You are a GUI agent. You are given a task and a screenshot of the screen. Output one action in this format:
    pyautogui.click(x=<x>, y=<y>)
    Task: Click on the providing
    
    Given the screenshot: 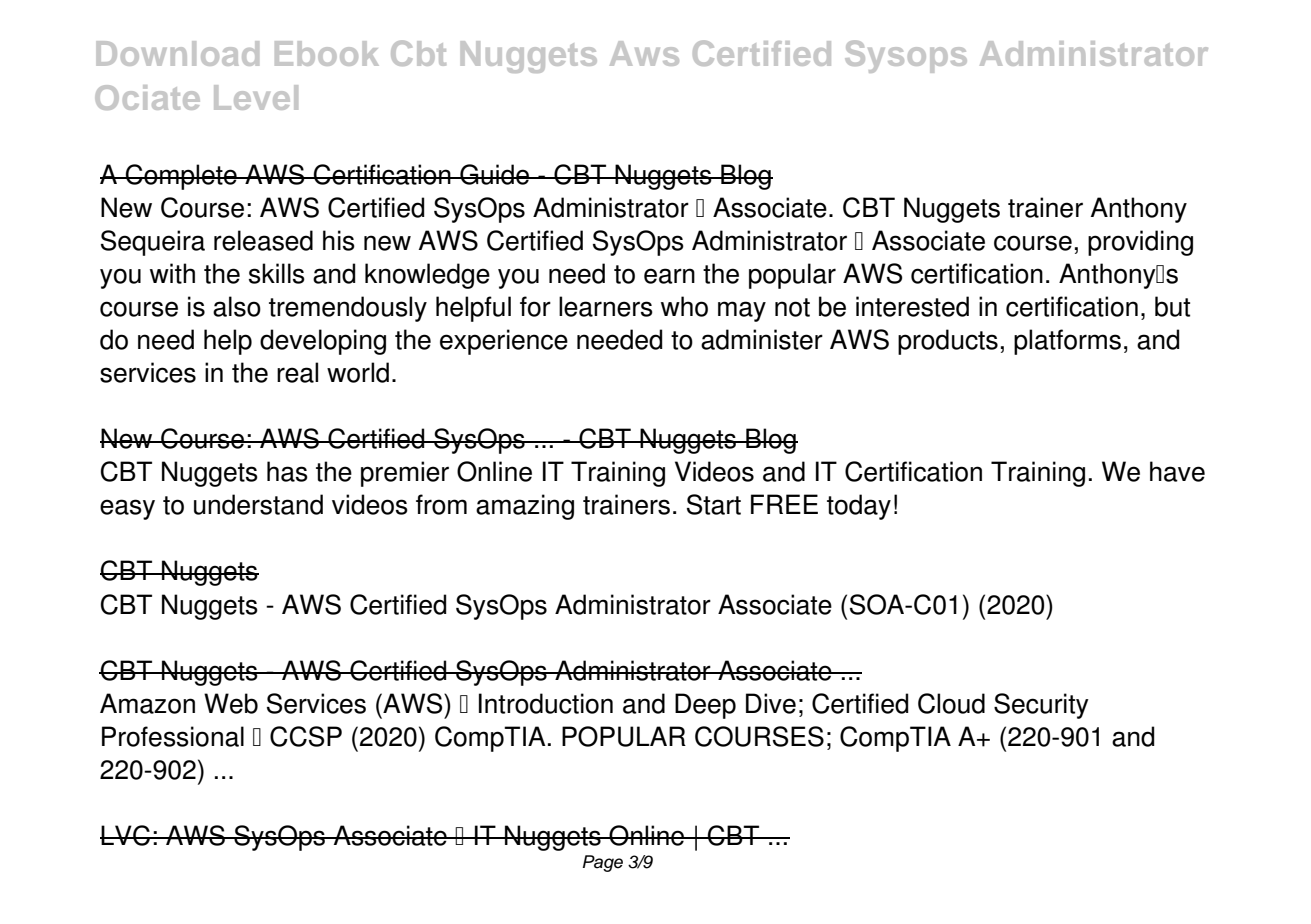 What is the action you would take?
    pyautogui.click(x=1140, y=243)
